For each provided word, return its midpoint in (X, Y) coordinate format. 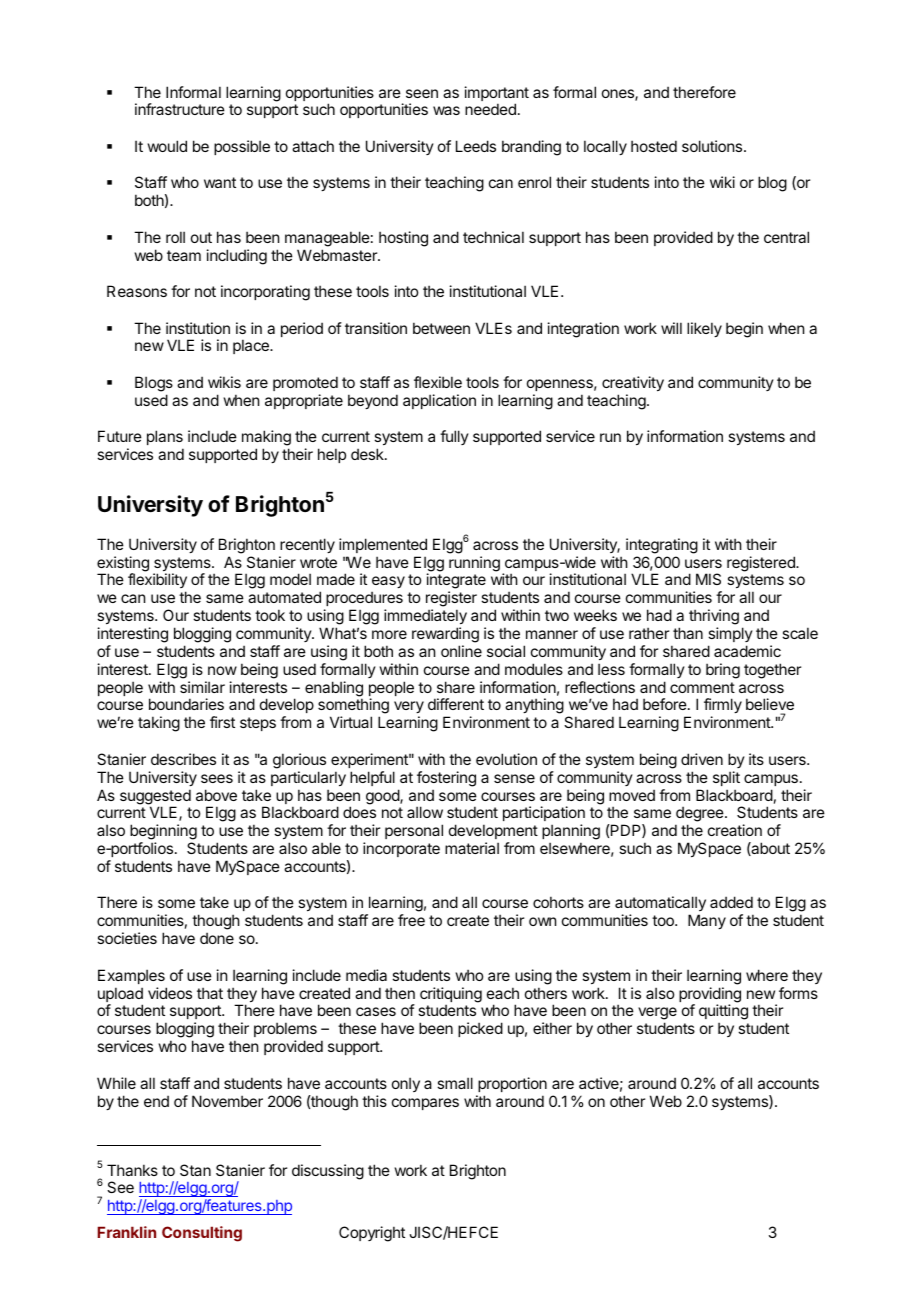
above (216, 795)
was (446, 110)
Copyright (372, 1234)
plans (165, 439)
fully (454, 437)
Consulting (202, 1234)
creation (735, 830)
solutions (713, 146)
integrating (662, 546)
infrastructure (180, 109)
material (472, 848)
